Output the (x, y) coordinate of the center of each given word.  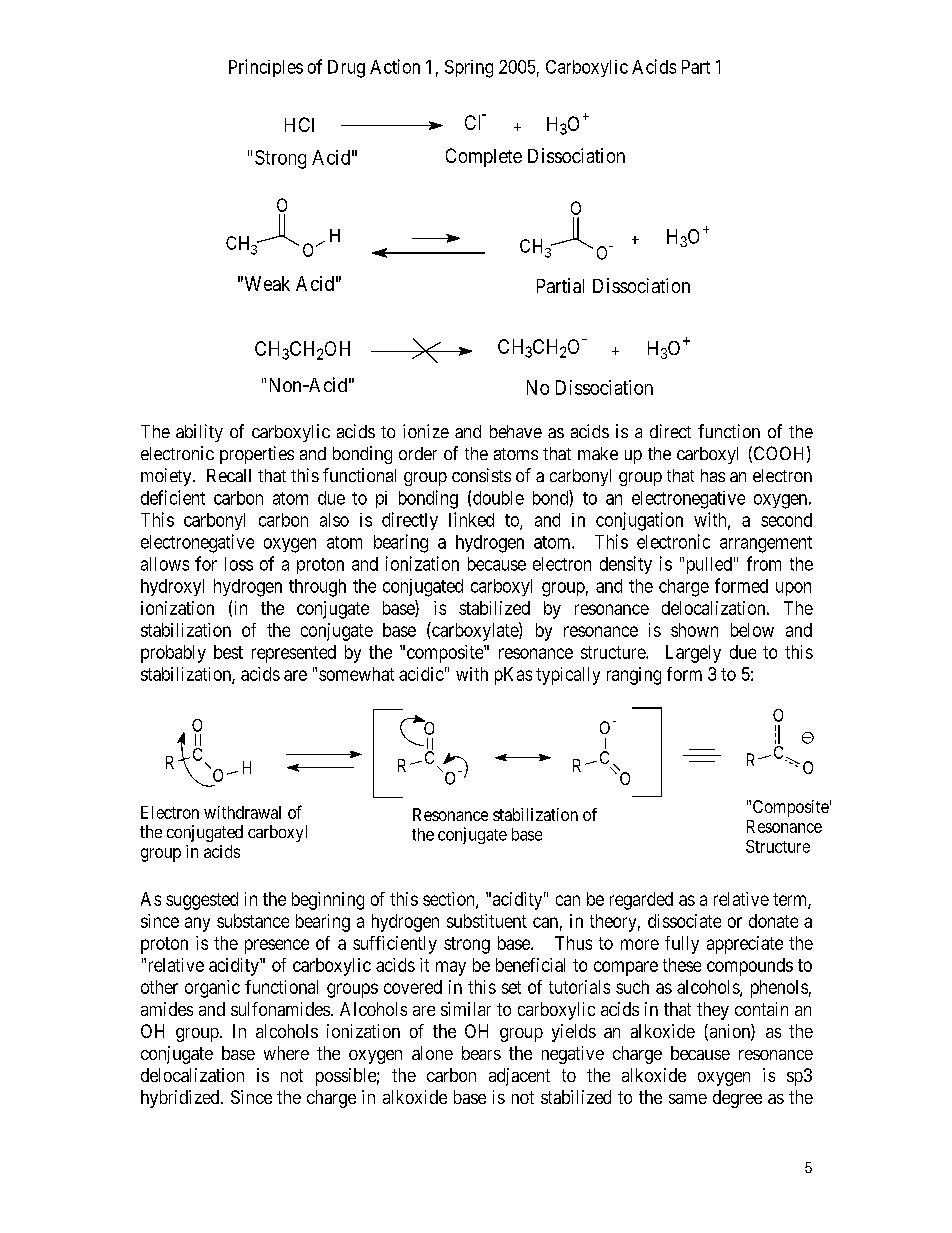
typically (568, 676)
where (286, 1053)
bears (481, 1053)
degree (737, 1099)
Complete (484, 157)
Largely (693, 654)
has (713, 475)
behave (516, 431)
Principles (266, 68)
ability (199, 433)
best (228, 652)
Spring (469, 69)
